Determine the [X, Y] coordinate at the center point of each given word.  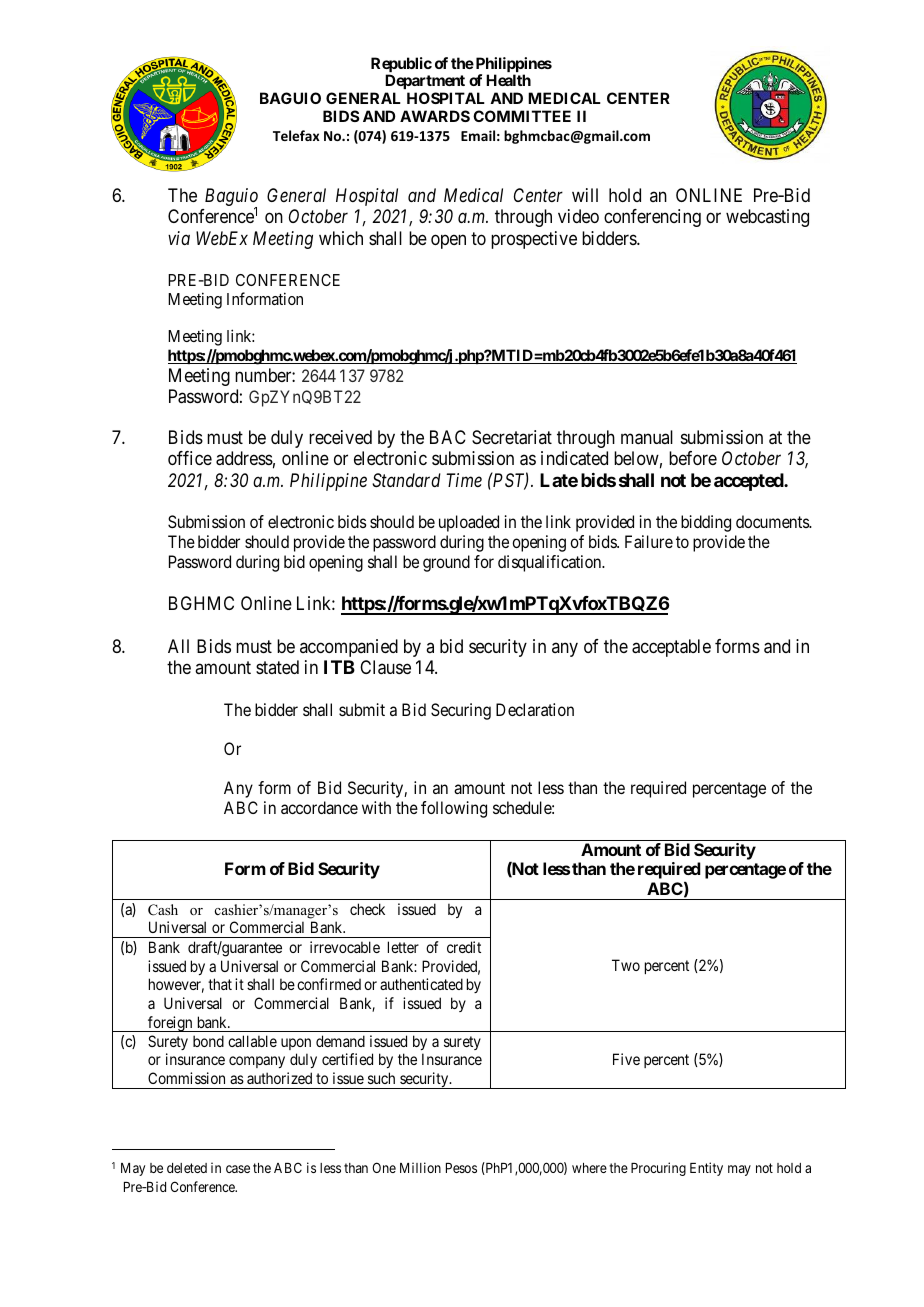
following [454, 809]
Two [626, 965]
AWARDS [435, 116]
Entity [706, 1169]
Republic [401, 66]
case [238, 1169]
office [190, 458]
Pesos [461, 1168]
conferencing [652, 218]
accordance [319, 807]
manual [647, 437]
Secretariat [512, 437]
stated [277, 667]
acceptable [671, 648]
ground [446, 563]
